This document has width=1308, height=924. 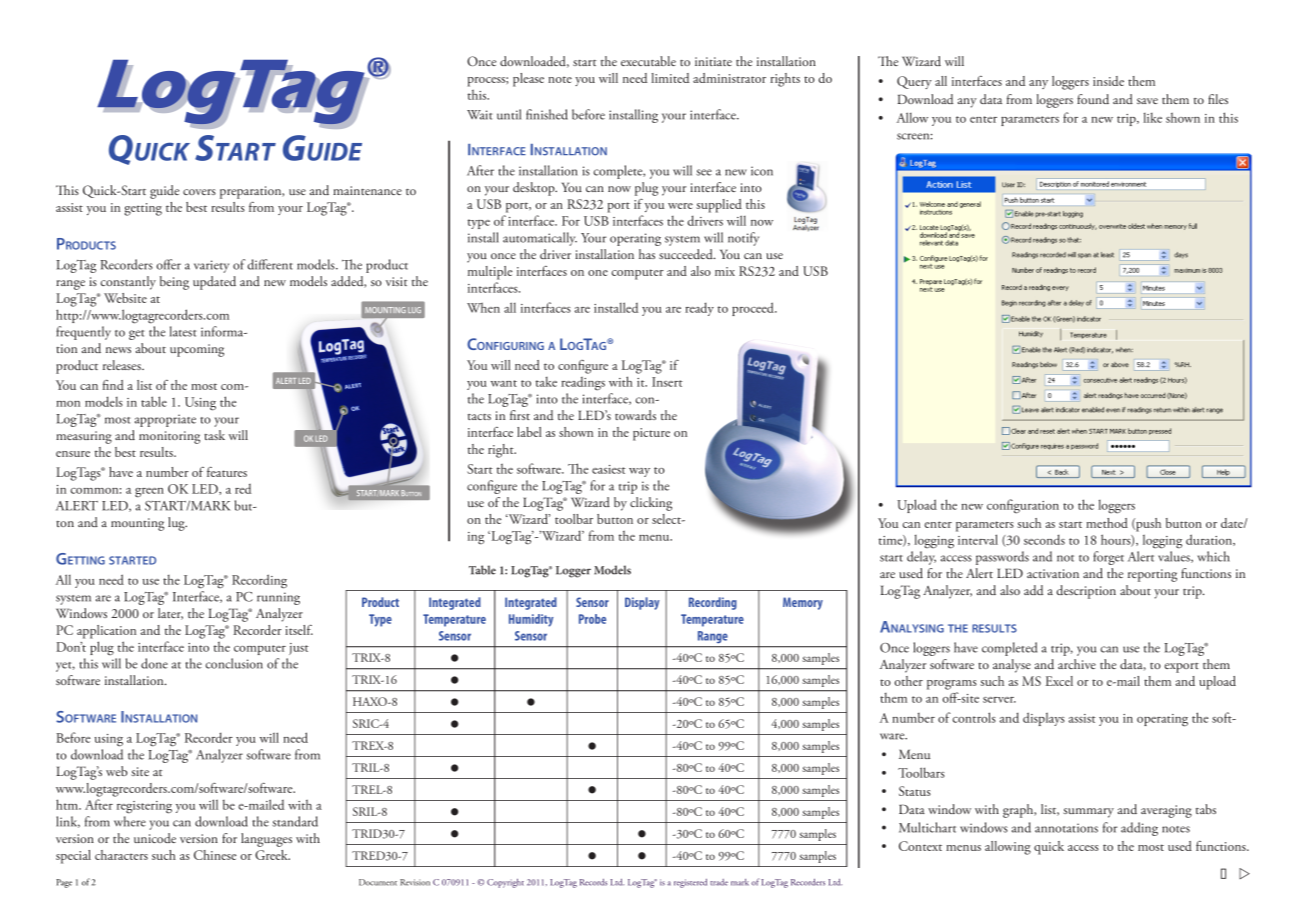 What do you see at coordinates (1107, 523) in the document?
I see `method` at bounding box center [1107, 523].
